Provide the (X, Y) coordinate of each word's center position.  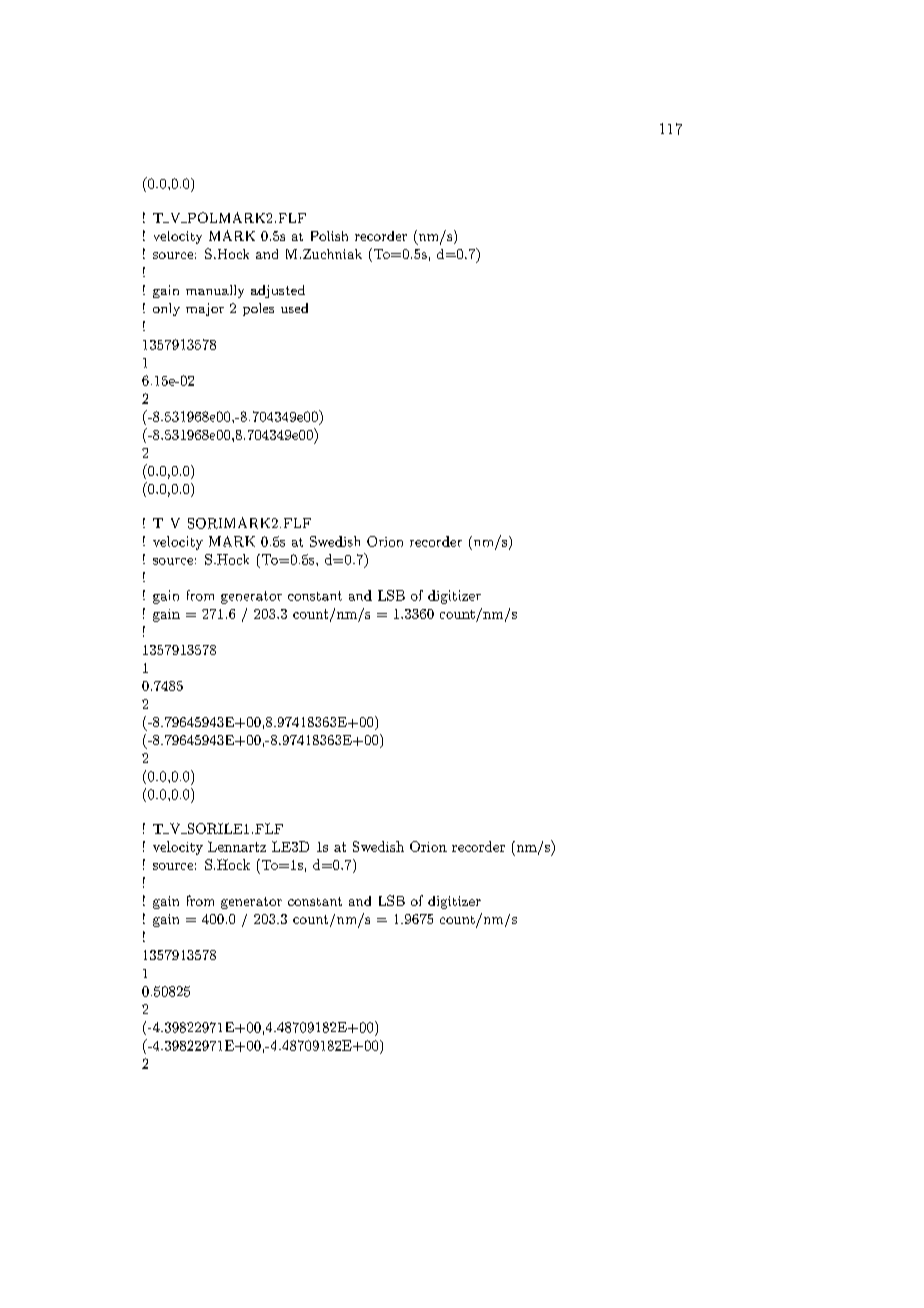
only (166, 309)
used (294, 308)
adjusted (278, 291)
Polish (329, 236)
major (205, 309)
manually (215, 291)
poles (258, 309)
